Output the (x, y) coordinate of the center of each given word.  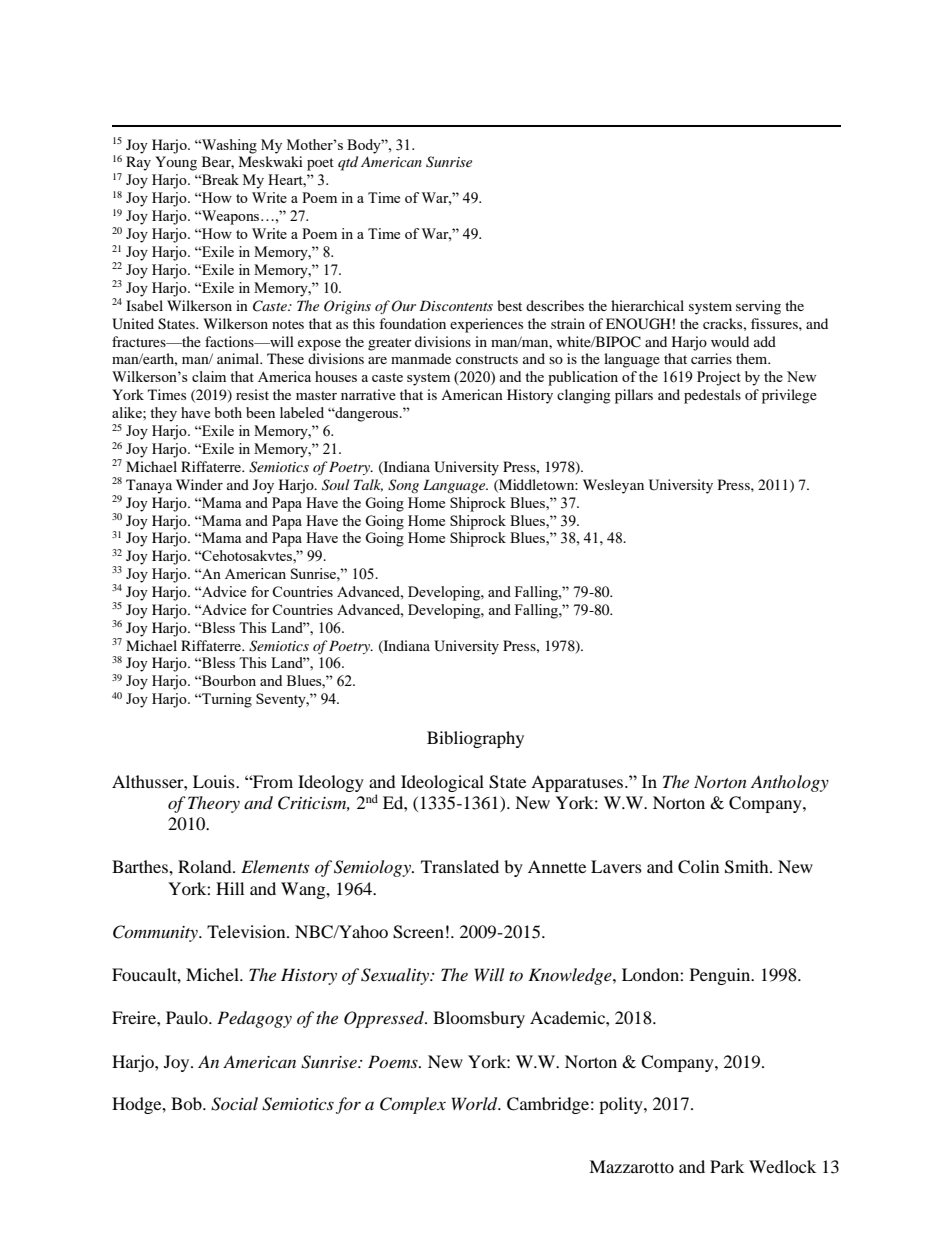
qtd (348, 163)
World (476, 1104)
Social (234, 1104)
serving (758, 307)
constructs (487, 359)
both (228, 412)
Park (727, 1166)
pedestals (712, 396)
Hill (230, 888)
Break (219, 179)
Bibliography (475, 739)
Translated (460, 866)
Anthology (790, 783)
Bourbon (228, 680)
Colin (698, 867)
